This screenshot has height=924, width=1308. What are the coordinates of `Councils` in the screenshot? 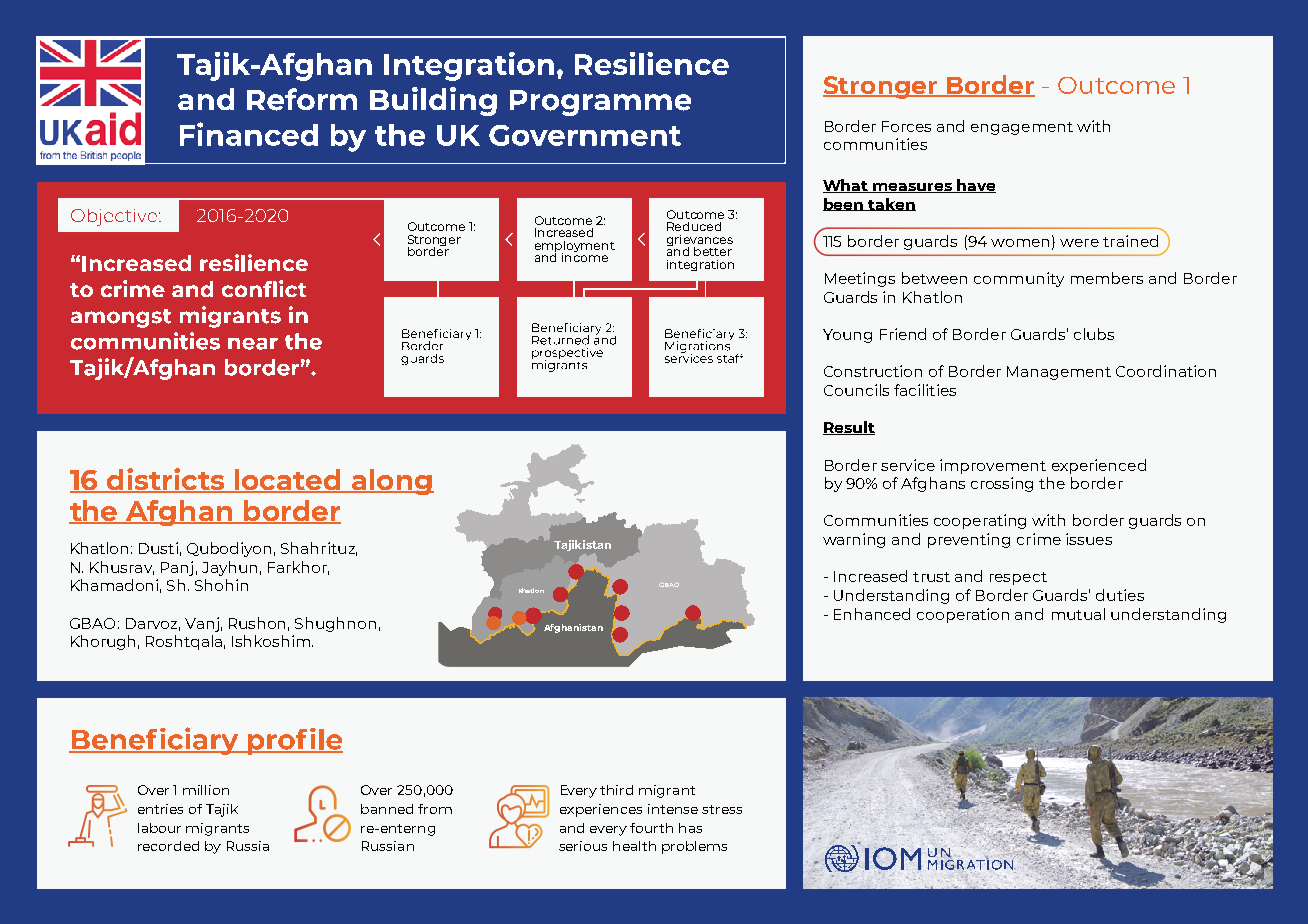 It's located at (856, 390).
